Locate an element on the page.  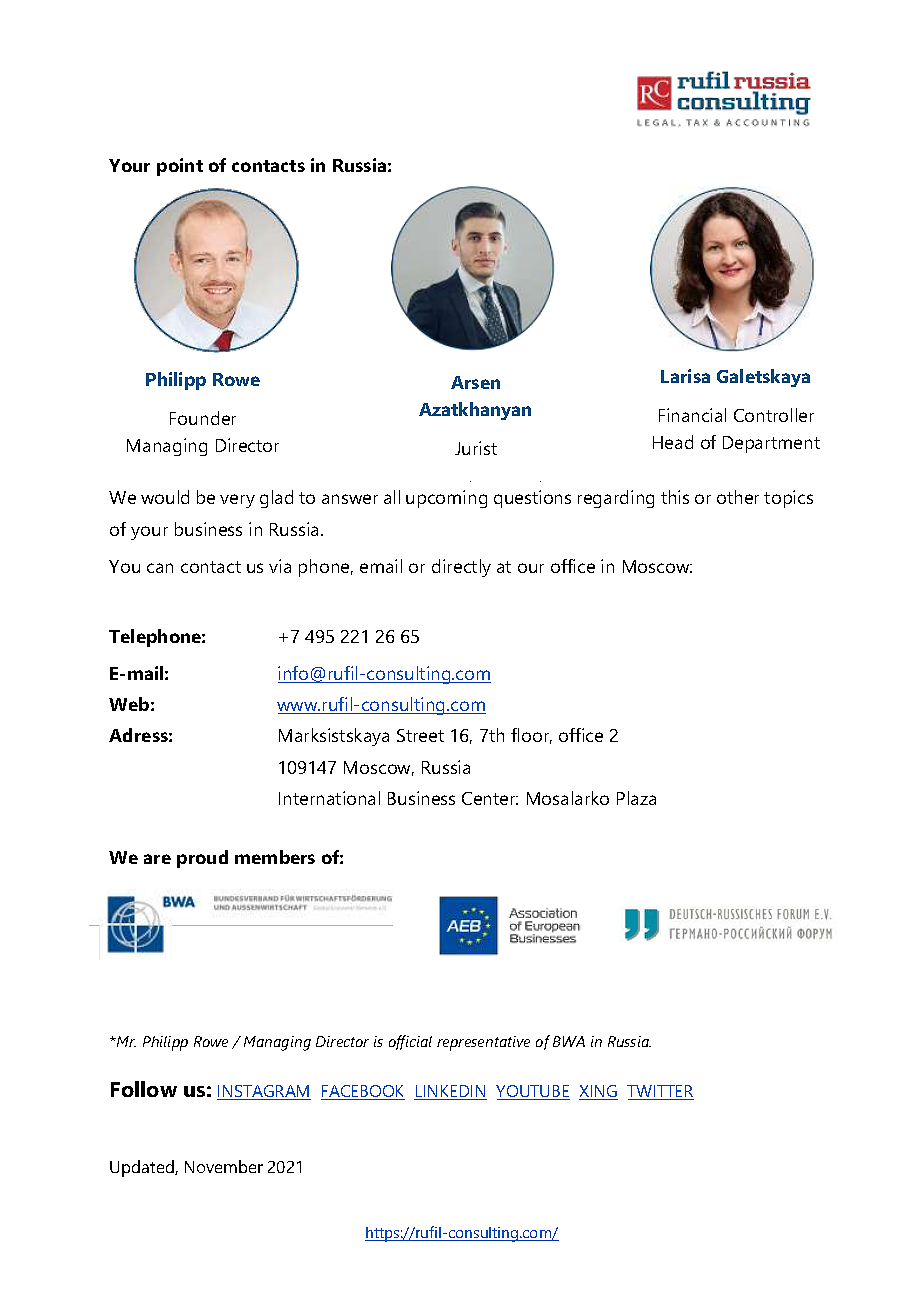
directly is located at coordinates (461, 568).
